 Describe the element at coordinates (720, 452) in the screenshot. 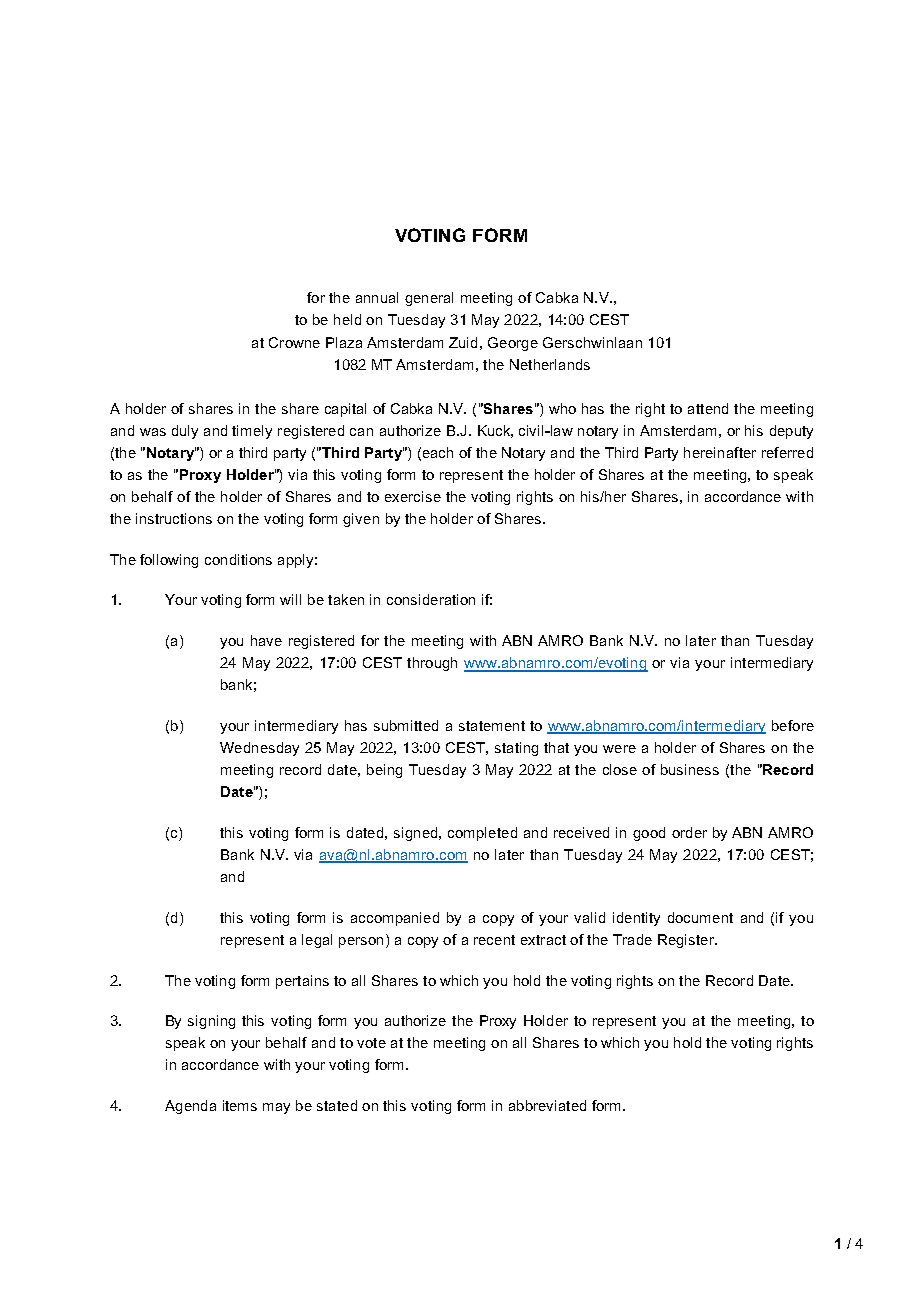

I see `hereinafter` at that location.
